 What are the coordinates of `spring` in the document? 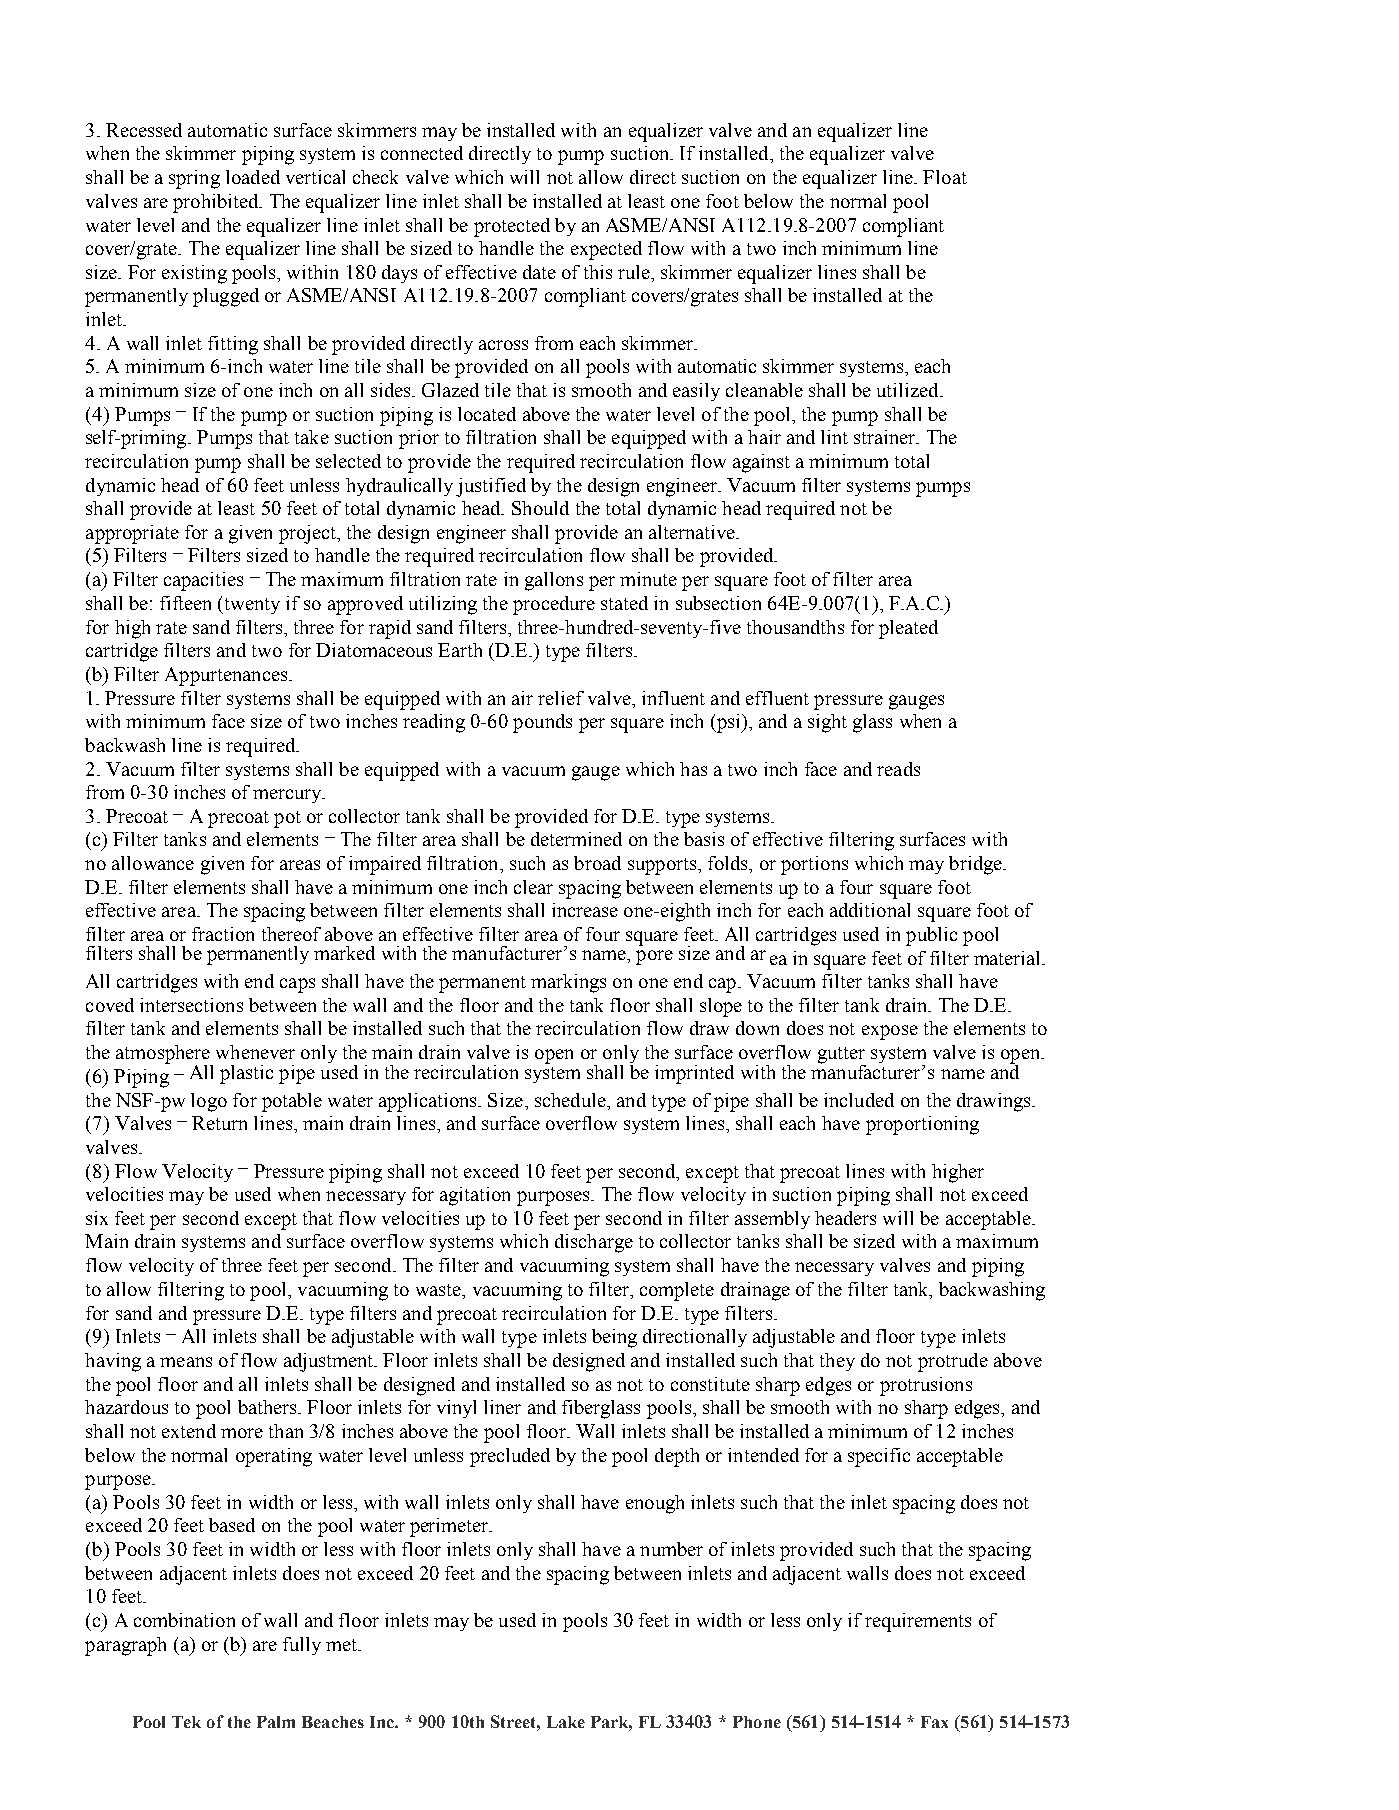 It's located at (194, 179).
